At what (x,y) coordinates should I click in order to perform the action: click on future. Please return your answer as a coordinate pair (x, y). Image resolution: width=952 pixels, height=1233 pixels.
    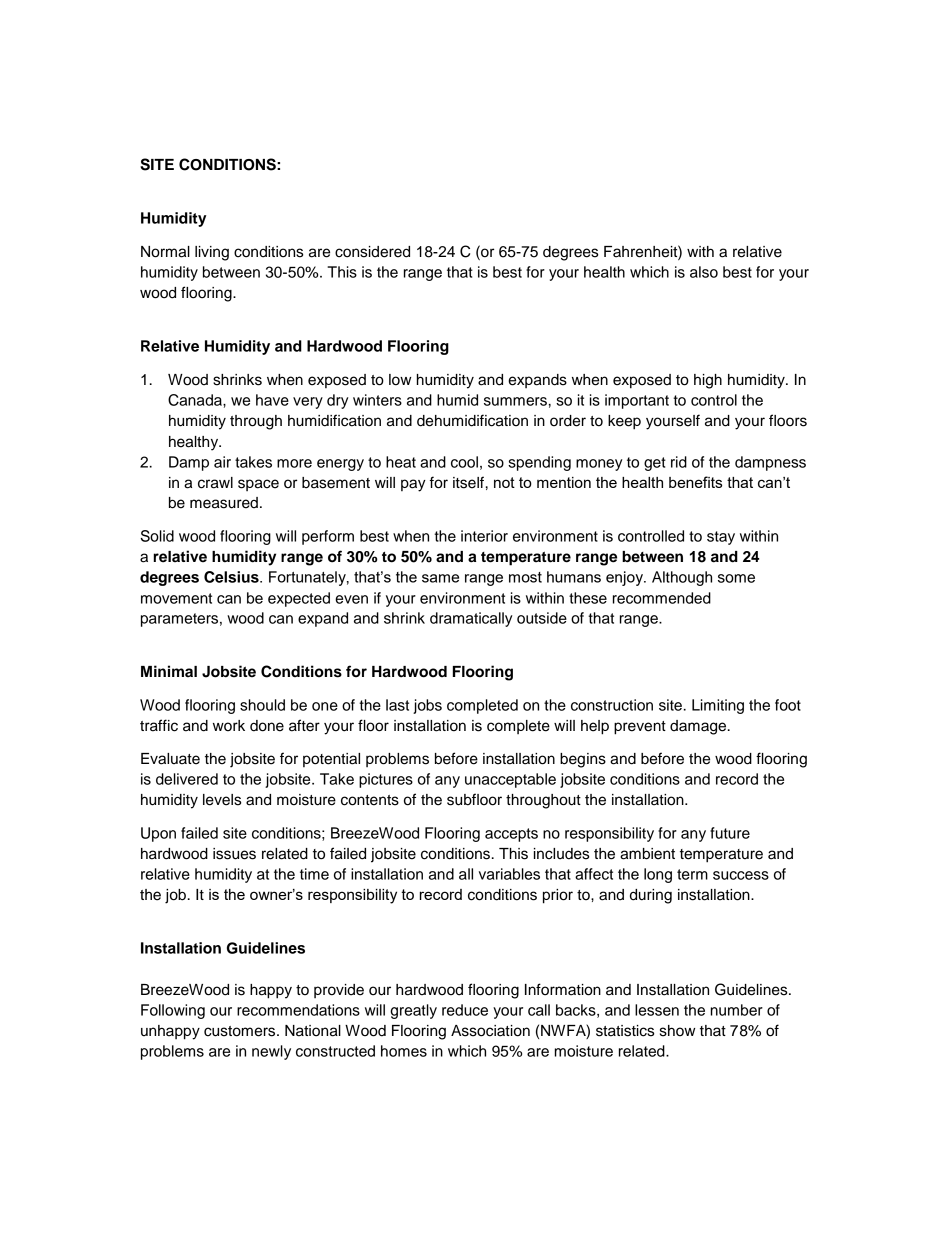
    Looking at the image, I should click on (730, 833).
